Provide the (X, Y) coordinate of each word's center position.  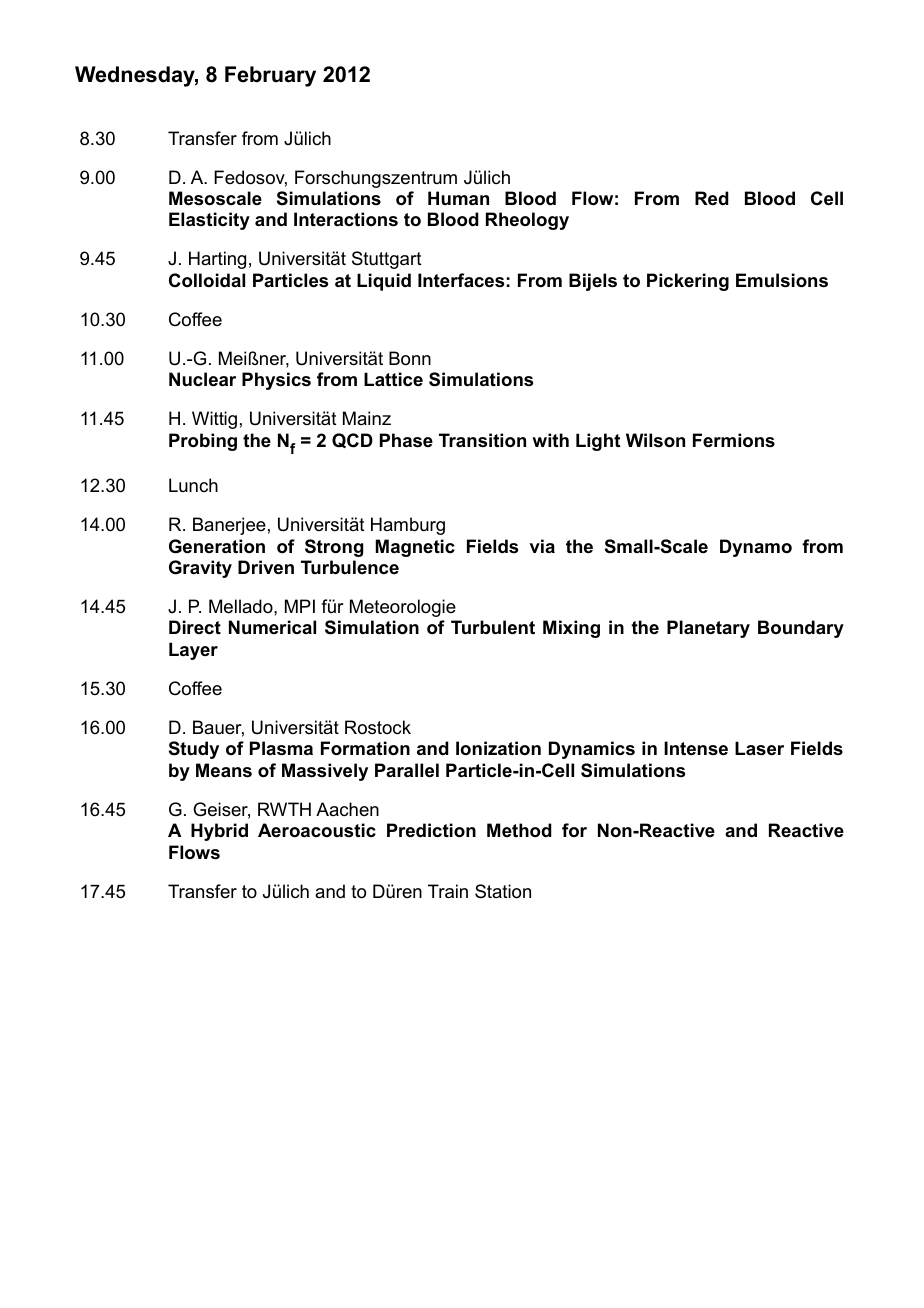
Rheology (527, 221)
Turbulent (493, 627)
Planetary (708, 629)
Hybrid (219, 832)
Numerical (272, 627)
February (270, 76)
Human (458, 198)
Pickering (688, 282)
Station (503, 891)
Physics (276, 381)
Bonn (410, 358)
